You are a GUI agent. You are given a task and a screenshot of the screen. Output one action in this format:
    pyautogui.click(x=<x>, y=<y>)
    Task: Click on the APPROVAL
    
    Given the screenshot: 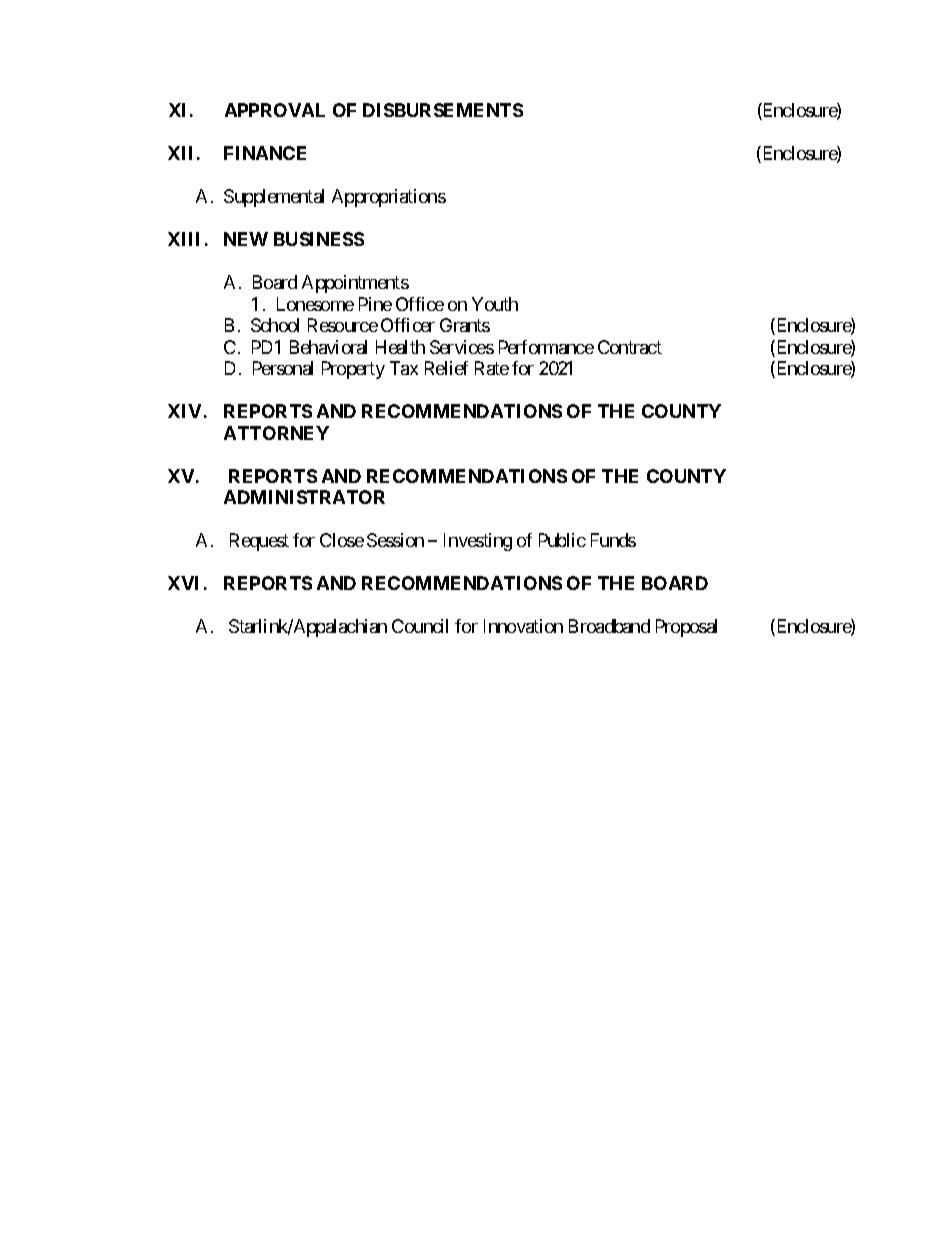 What is the action you would take?
    pyautogui.click(x=275, y=110)
